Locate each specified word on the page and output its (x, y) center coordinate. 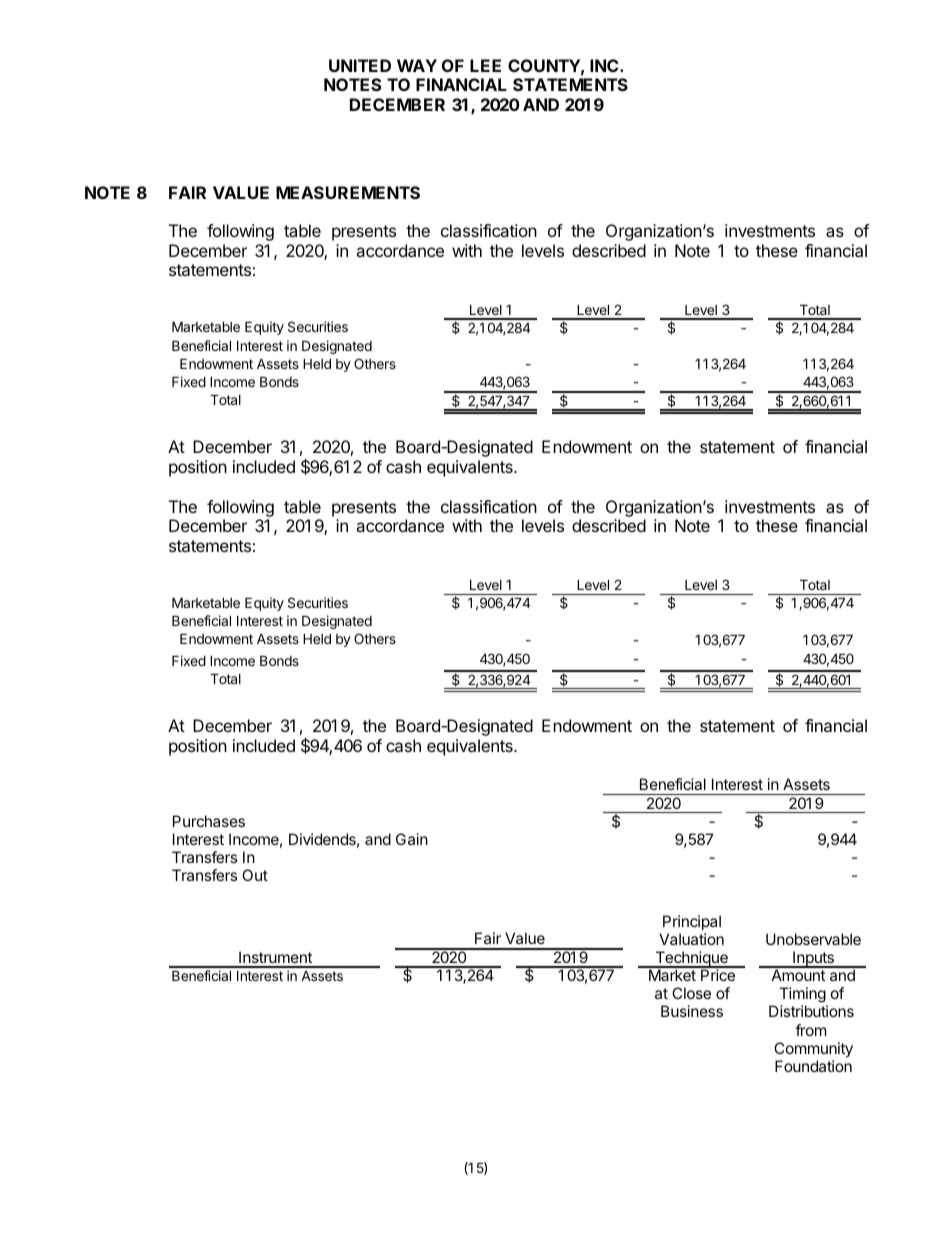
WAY (417, 65)
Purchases (209, 821)
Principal (692, 922)
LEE (485, 65)
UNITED (360, 65)
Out (255, 875)
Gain (412, 839)
